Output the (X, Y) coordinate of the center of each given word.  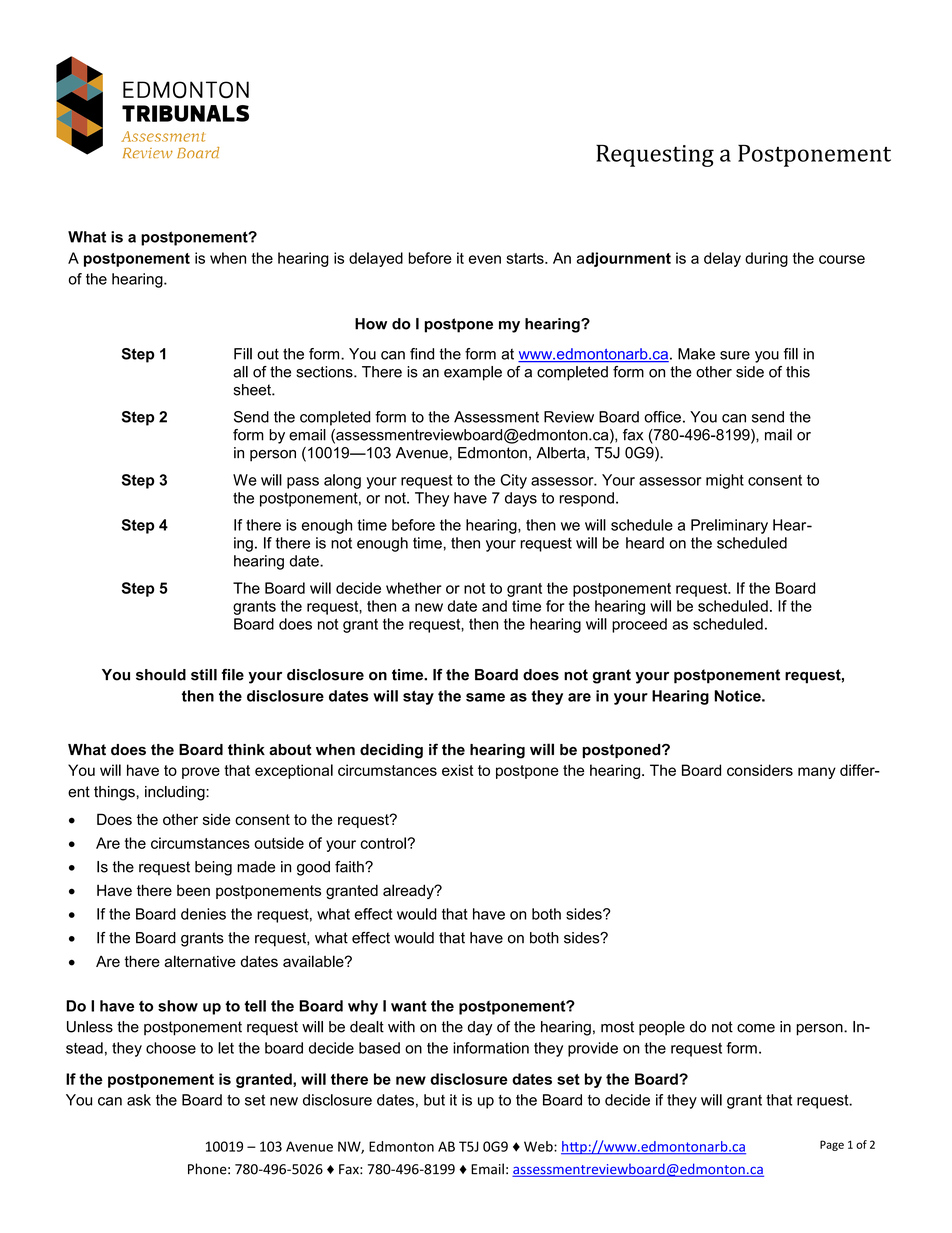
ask (139, 1100)
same (485, 697)
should (161, 675)
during (766, 259)
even (485, 259)
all (240, 372)
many (817, 773)
